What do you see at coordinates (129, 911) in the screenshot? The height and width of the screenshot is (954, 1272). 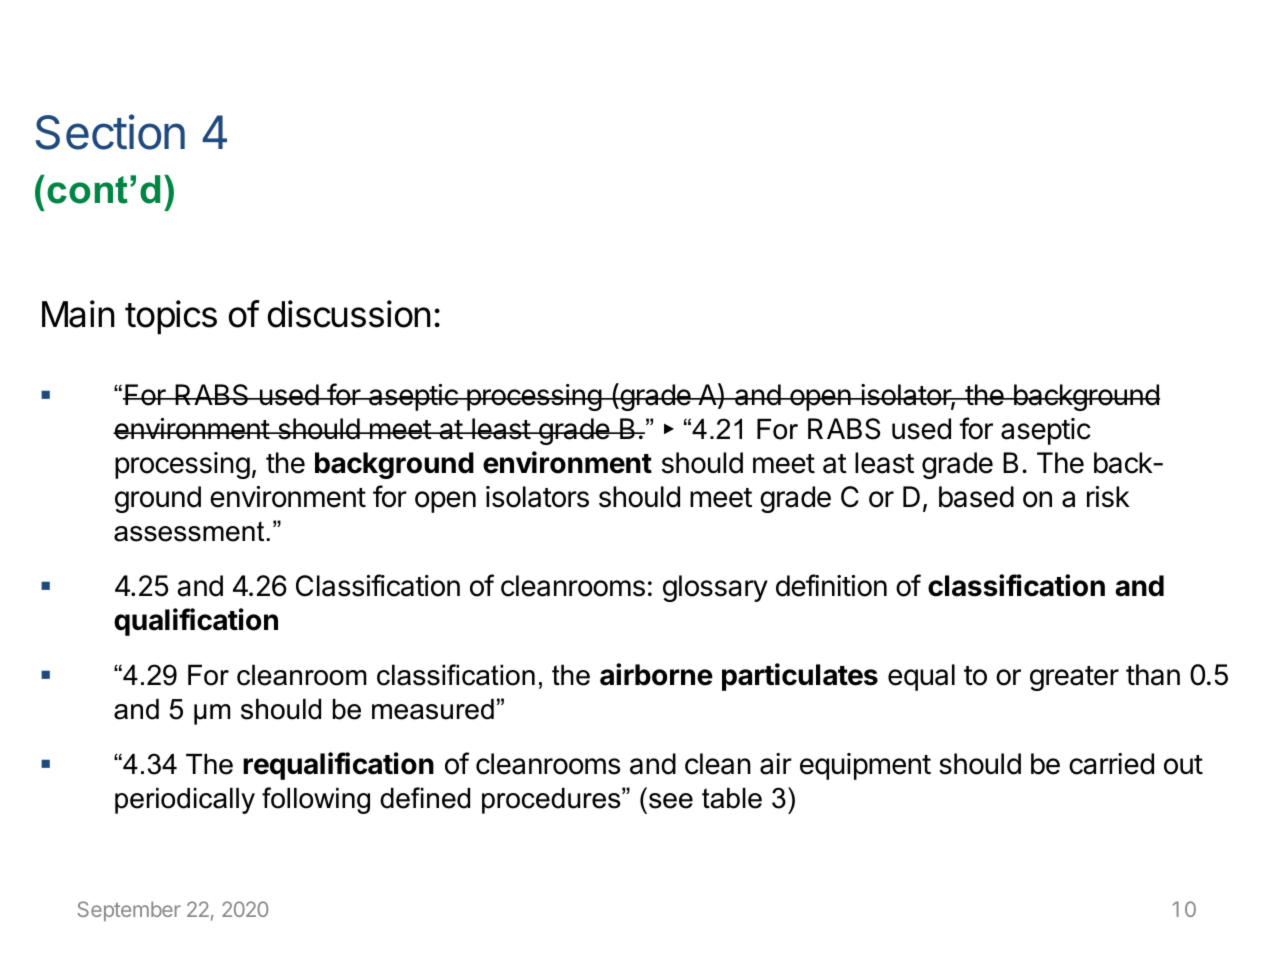 I see `September` at bounding box center [129, 911].
